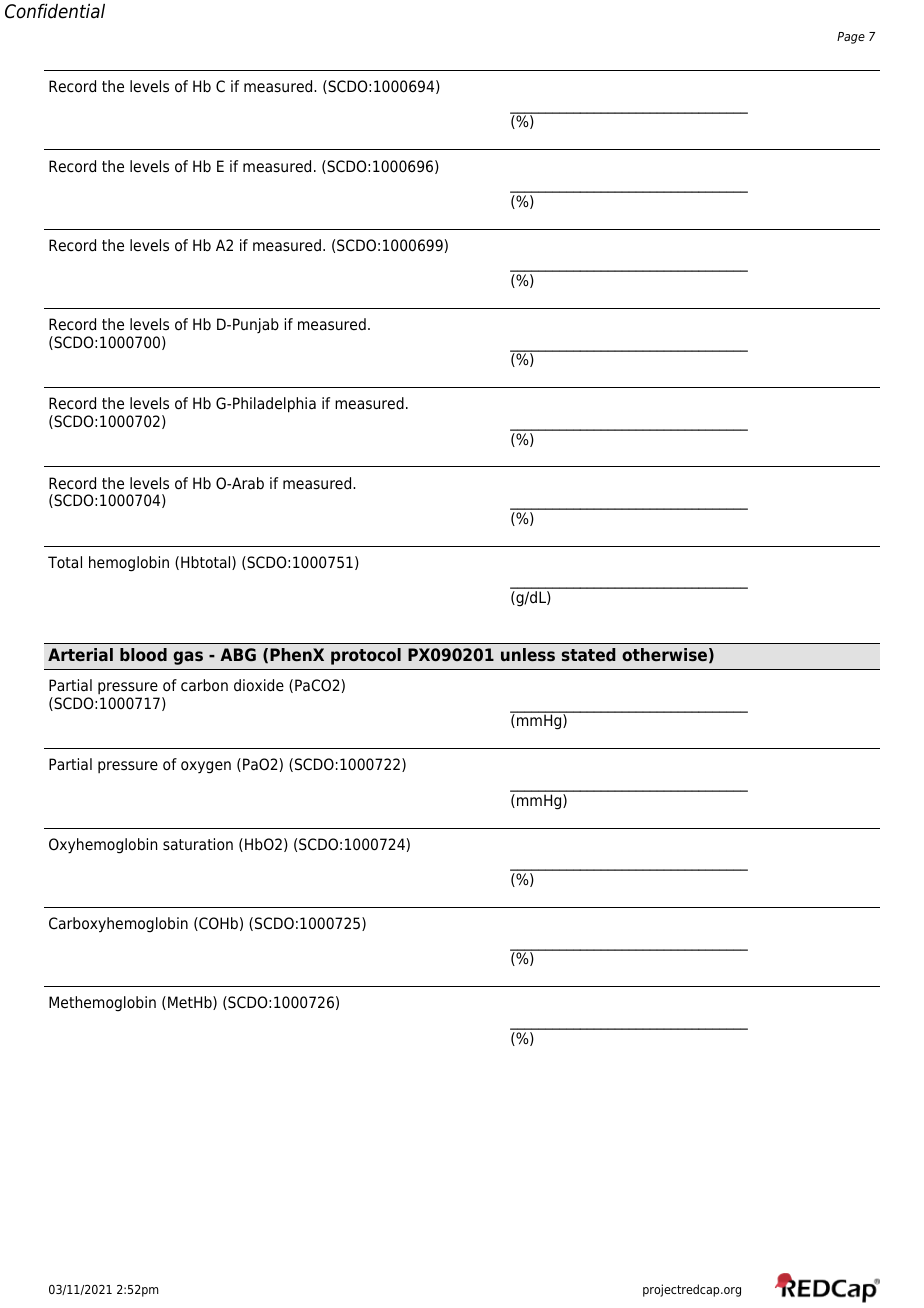  Describe the element at coordinates (143, 654) in the image. I see `blood` at that location.
